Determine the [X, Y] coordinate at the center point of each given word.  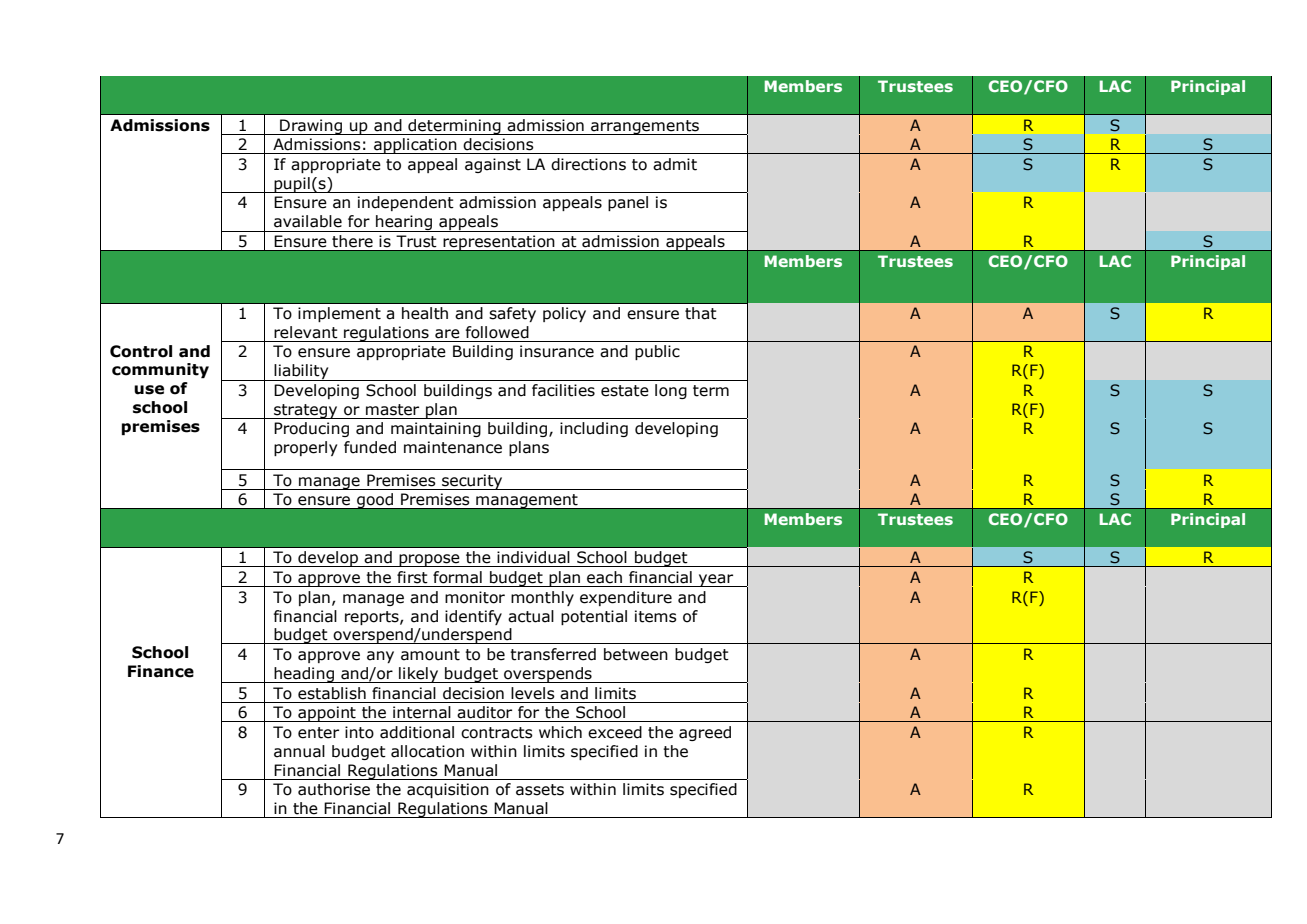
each [604, 577]
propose [429, 560]
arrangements [645, 127]
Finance [161, 671]
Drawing [311, 127]
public [657, 352]
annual [299, 751]
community [160, 370]
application [415, 146]
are [447, 334]
